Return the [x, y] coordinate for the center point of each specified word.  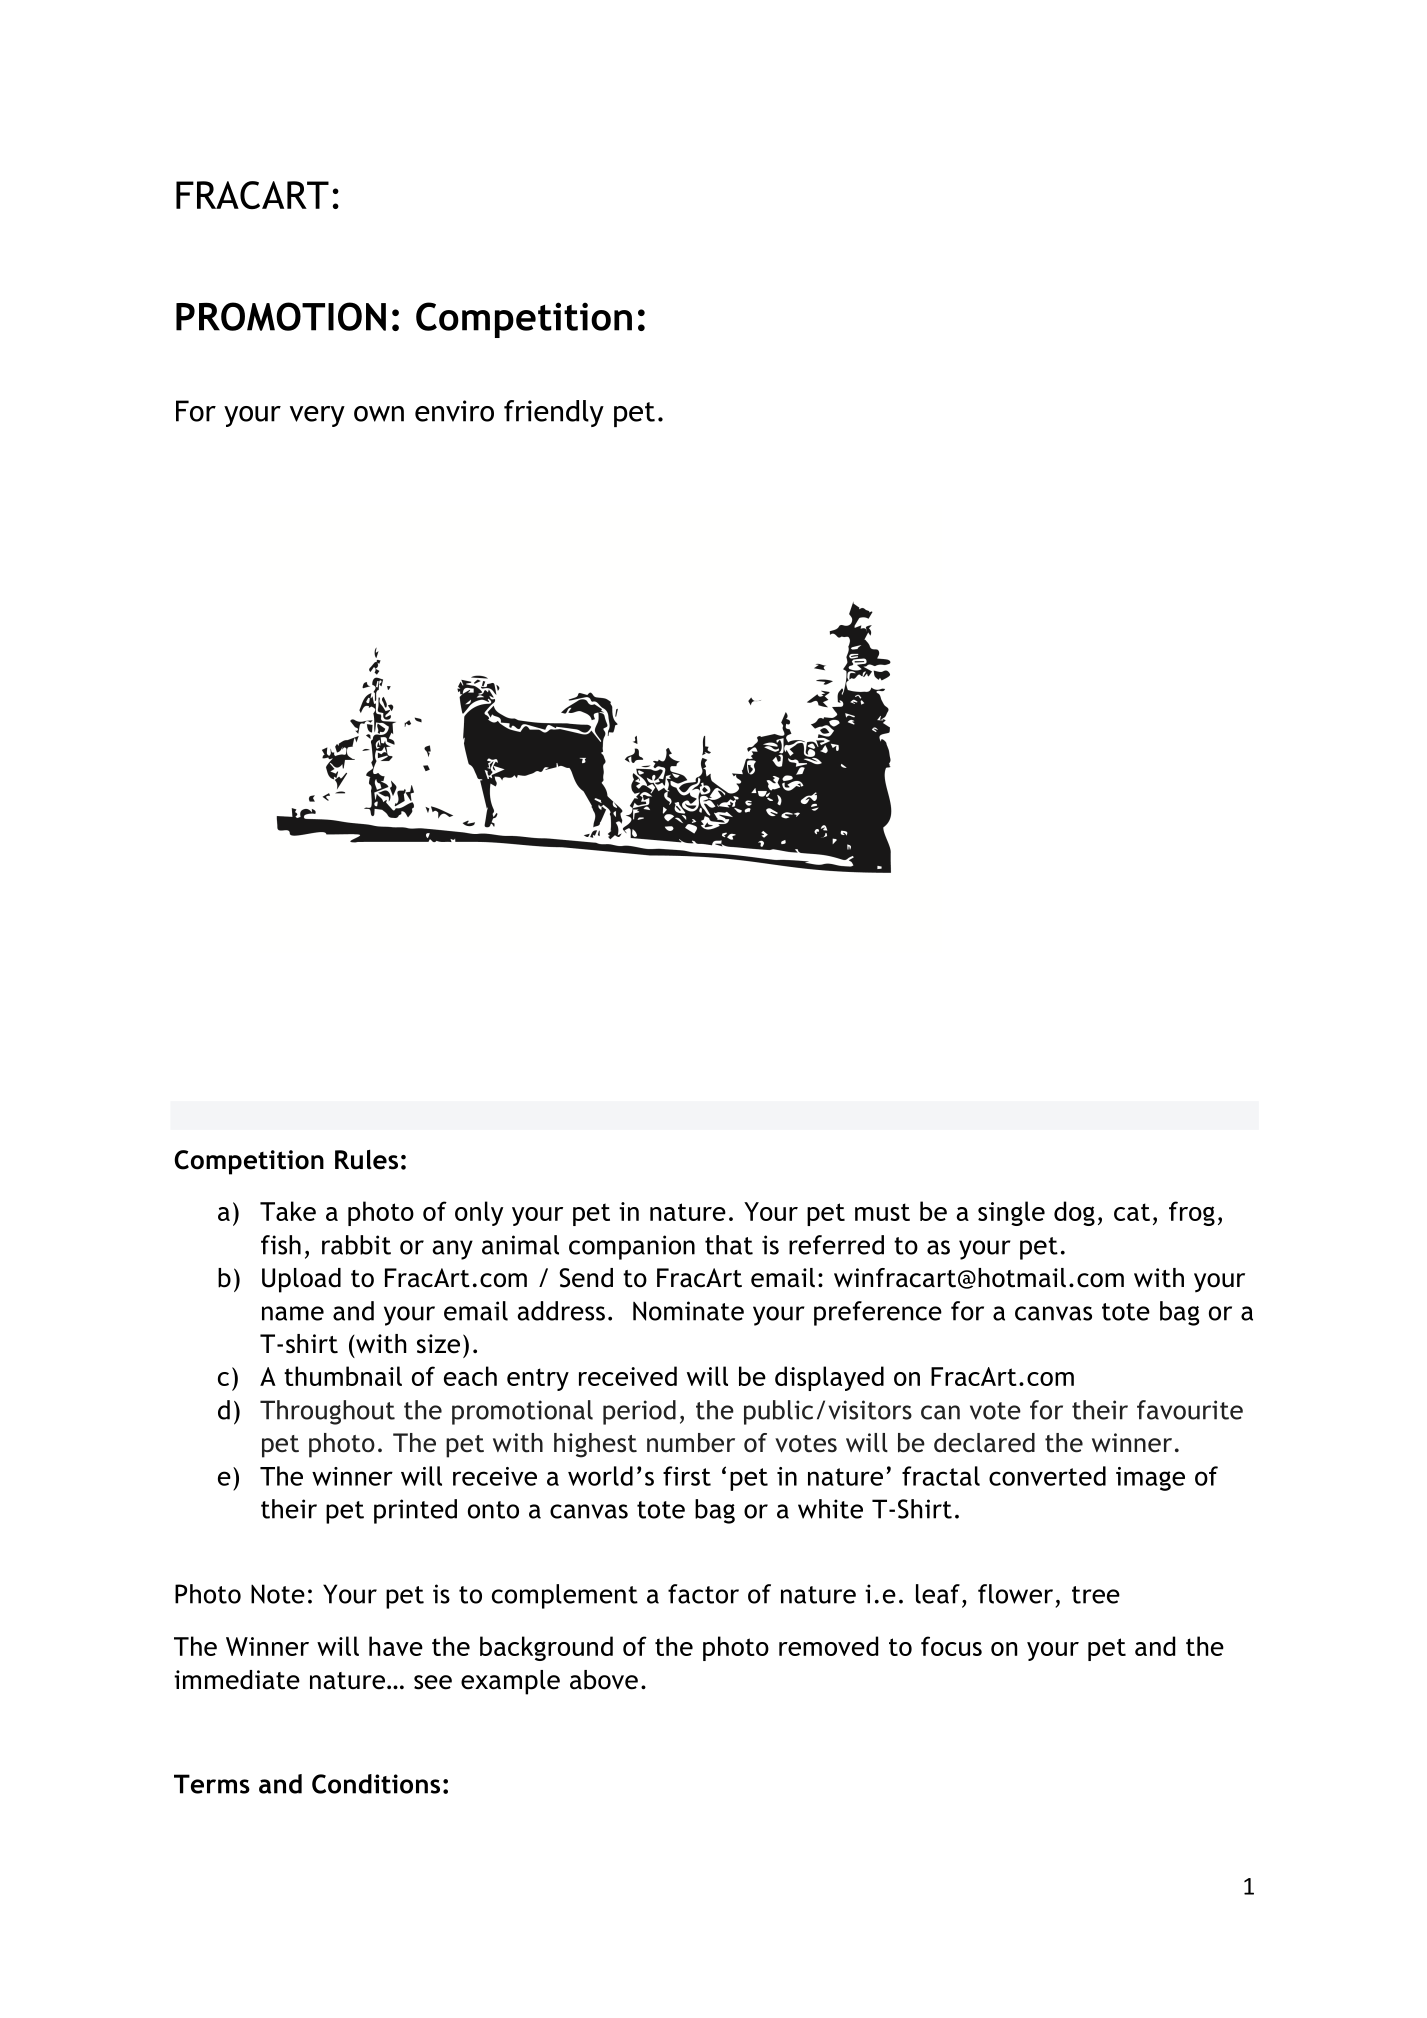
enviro [454, 411]
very [317, 416]
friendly [554, 413]
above [604, 1680]
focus [951, 1646]
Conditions [376, 1784]
